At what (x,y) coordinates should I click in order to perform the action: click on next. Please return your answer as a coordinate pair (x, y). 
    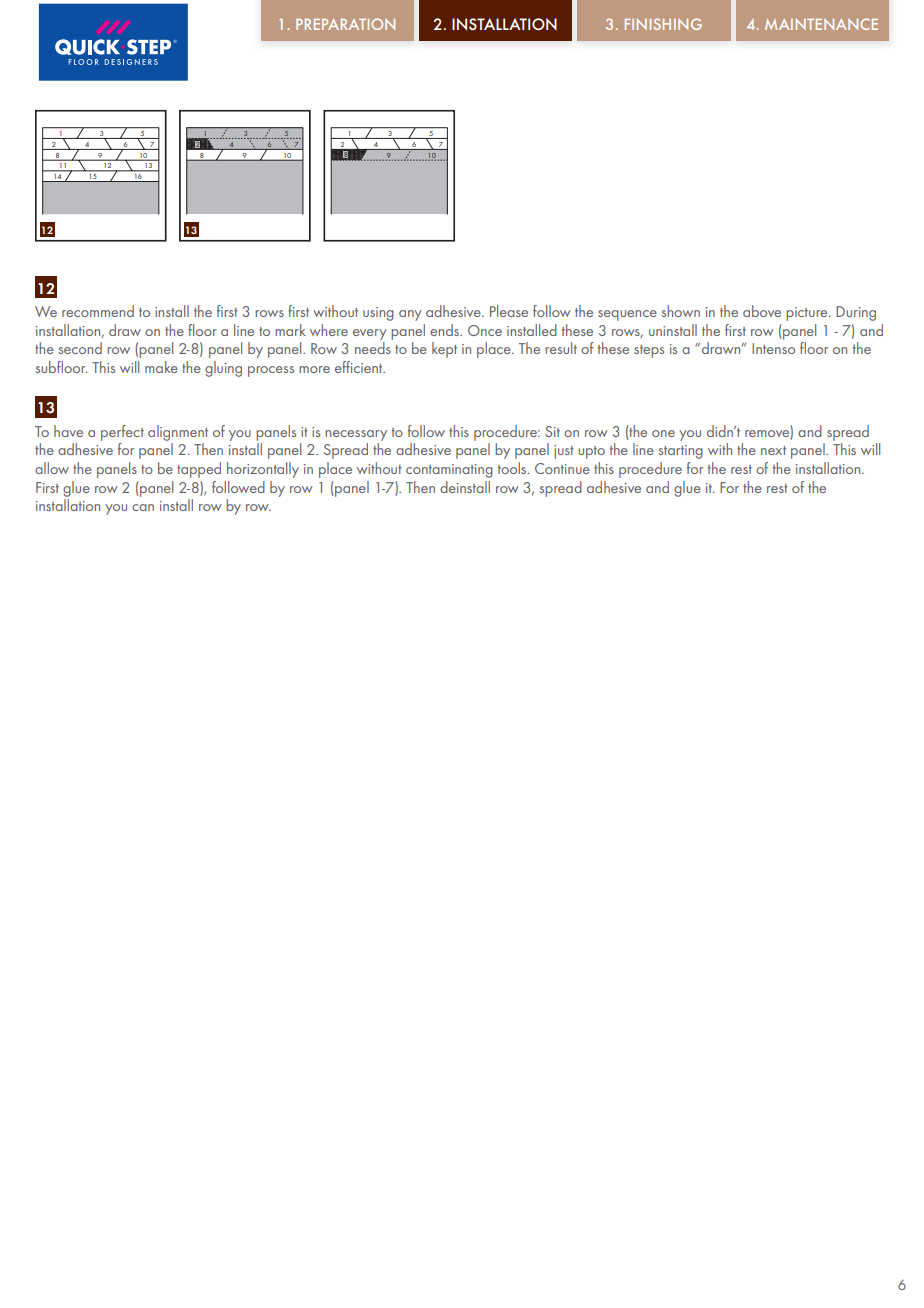
    Looking at the image, I should click on (773, 450).
